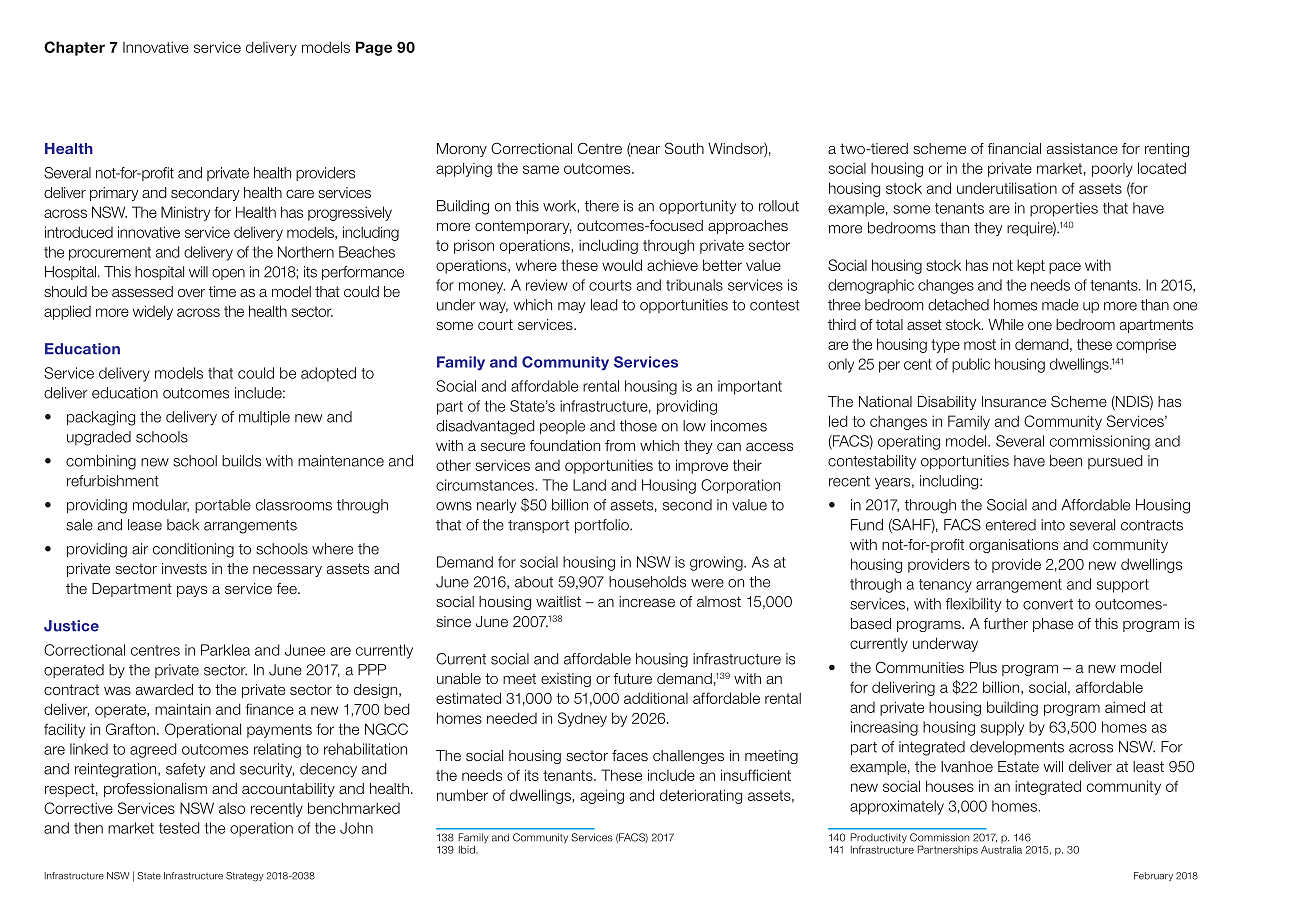 The image size is (1308, 924). I want to click on South, so click(684, 148).
